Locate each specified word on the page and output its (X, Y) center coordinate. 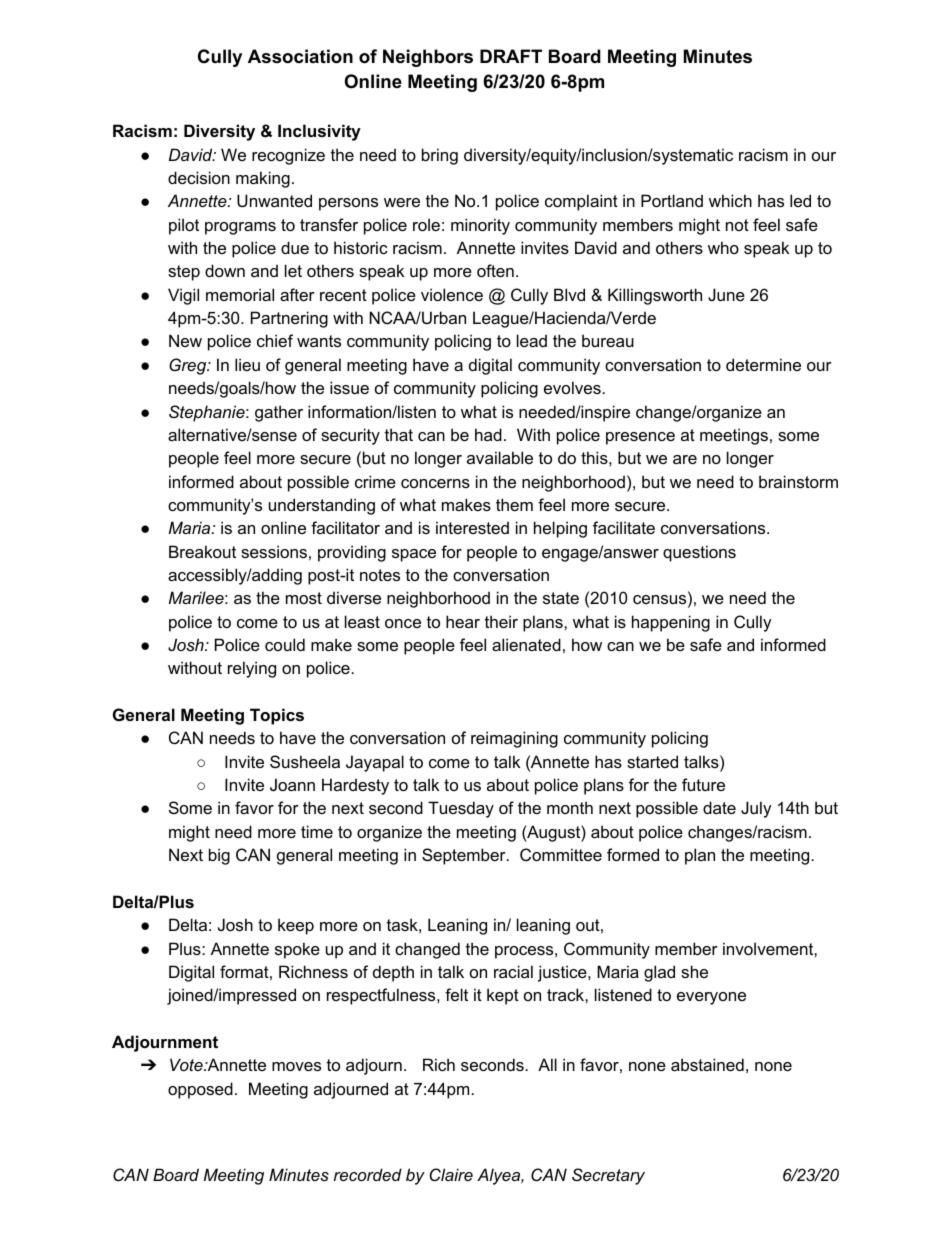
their (501, 621)
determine (763, 364)
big (219, 856)
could (285, 644)
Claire (451, 1174)
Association (300, 56)
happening (671, 623)
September (465, 856)
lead (532, 340)
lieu (247, 364)
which (730, 200)
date (719, 807)
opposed (200, 1090)
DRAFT (511, 56)
